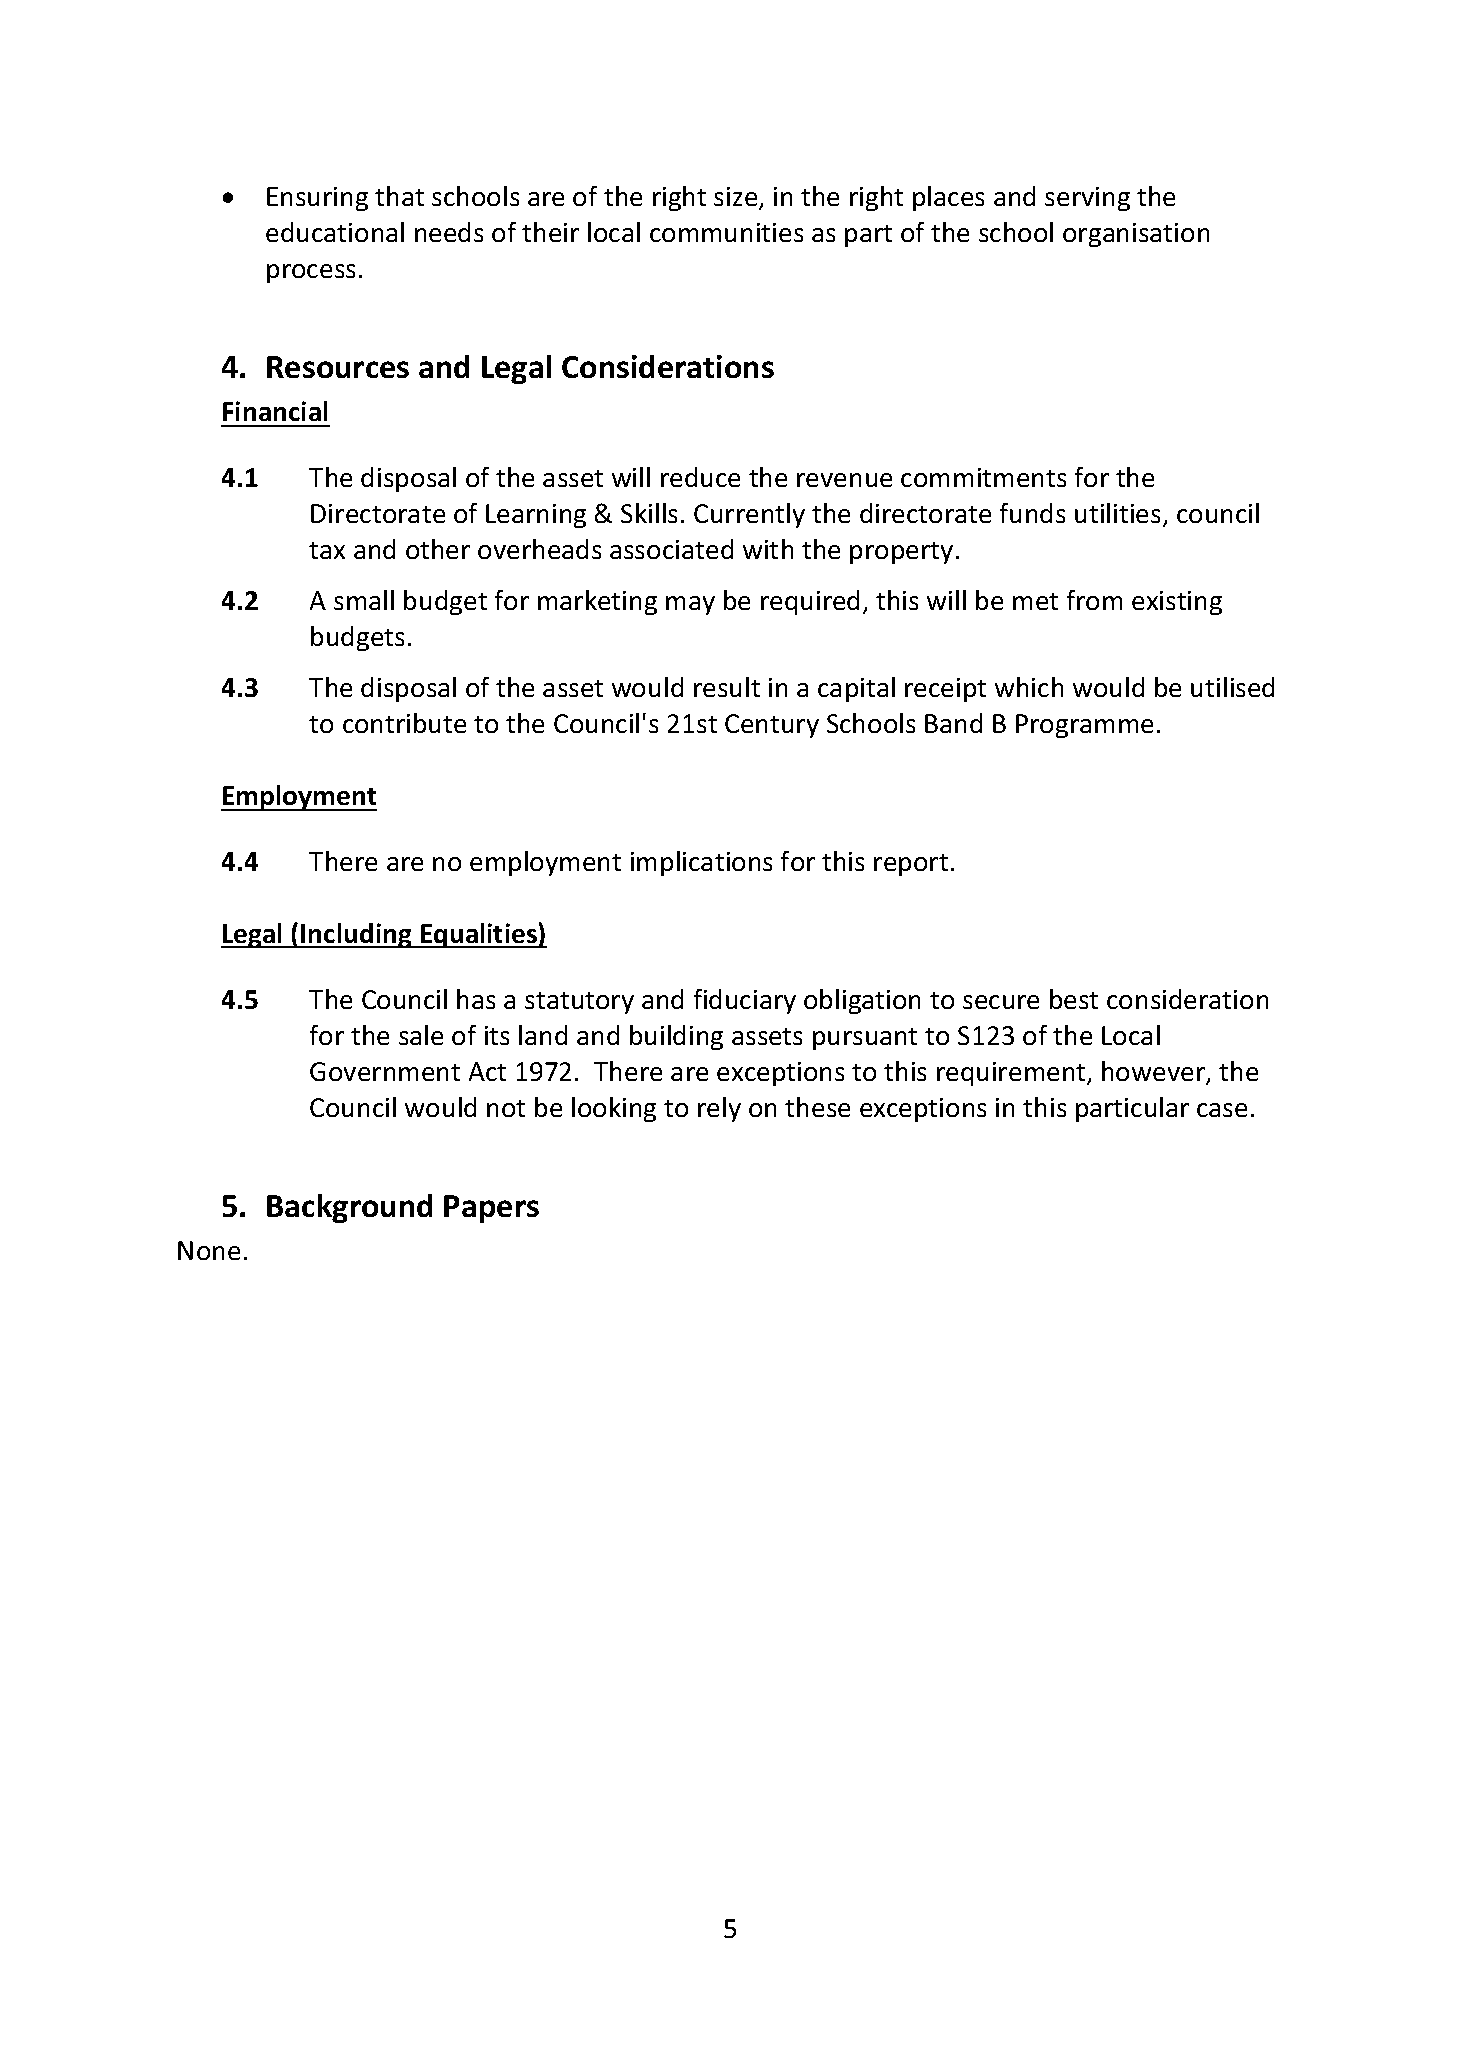 Image resolution: width=1463 pixels, height=2069 pixels. I want to click on fiduciary, so click(745, 1001).
